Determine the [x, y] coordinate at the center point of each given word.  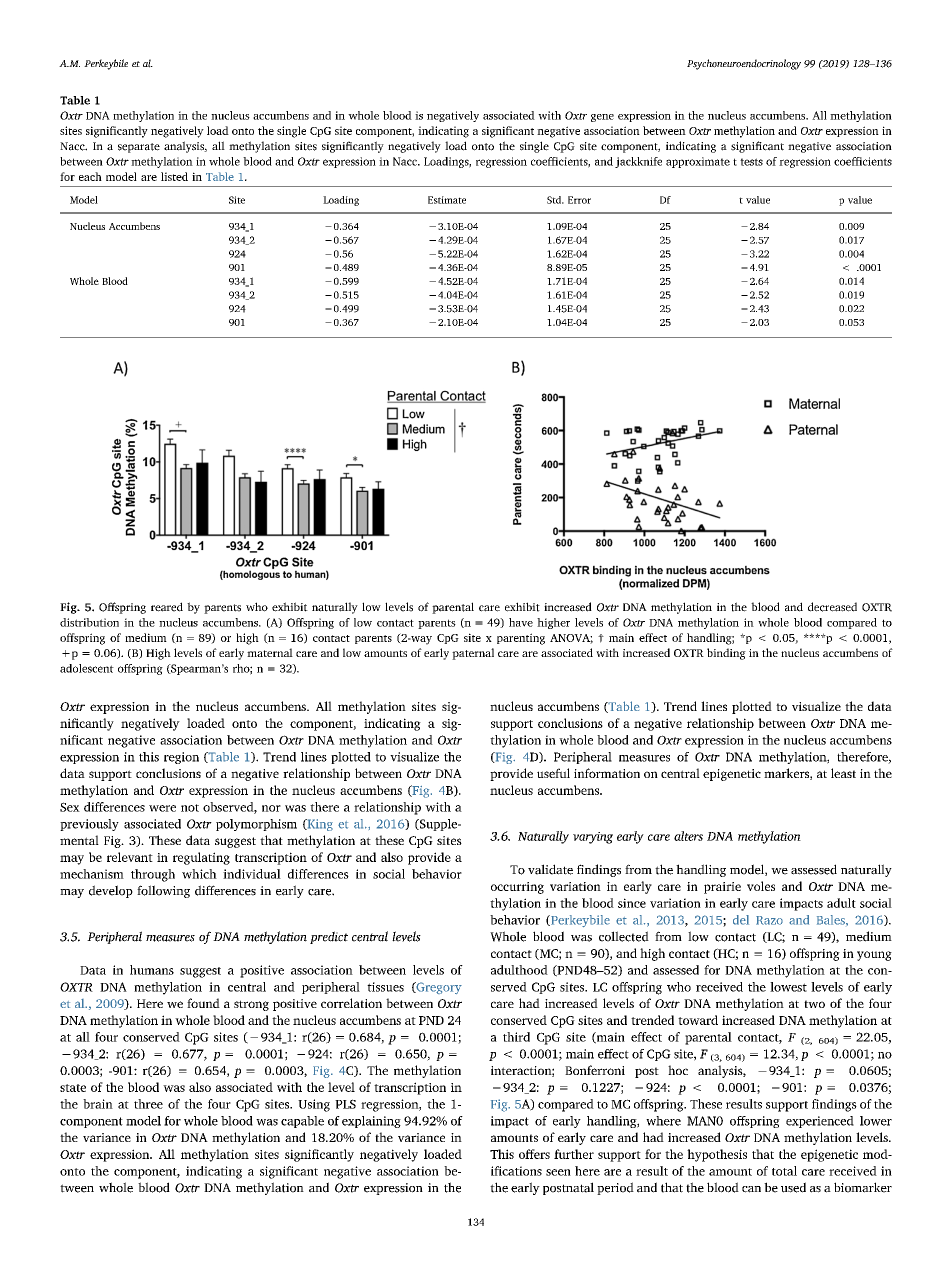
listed [174, 176]
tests [751, 162]
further [574, 1154]
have [521, 622]
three [148, 1104]
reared [167, 607]
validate [550, 869]
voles [761, 886]
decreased [832, 607]
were [162, 808]
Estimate [447, 200]
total [784, 1171]
